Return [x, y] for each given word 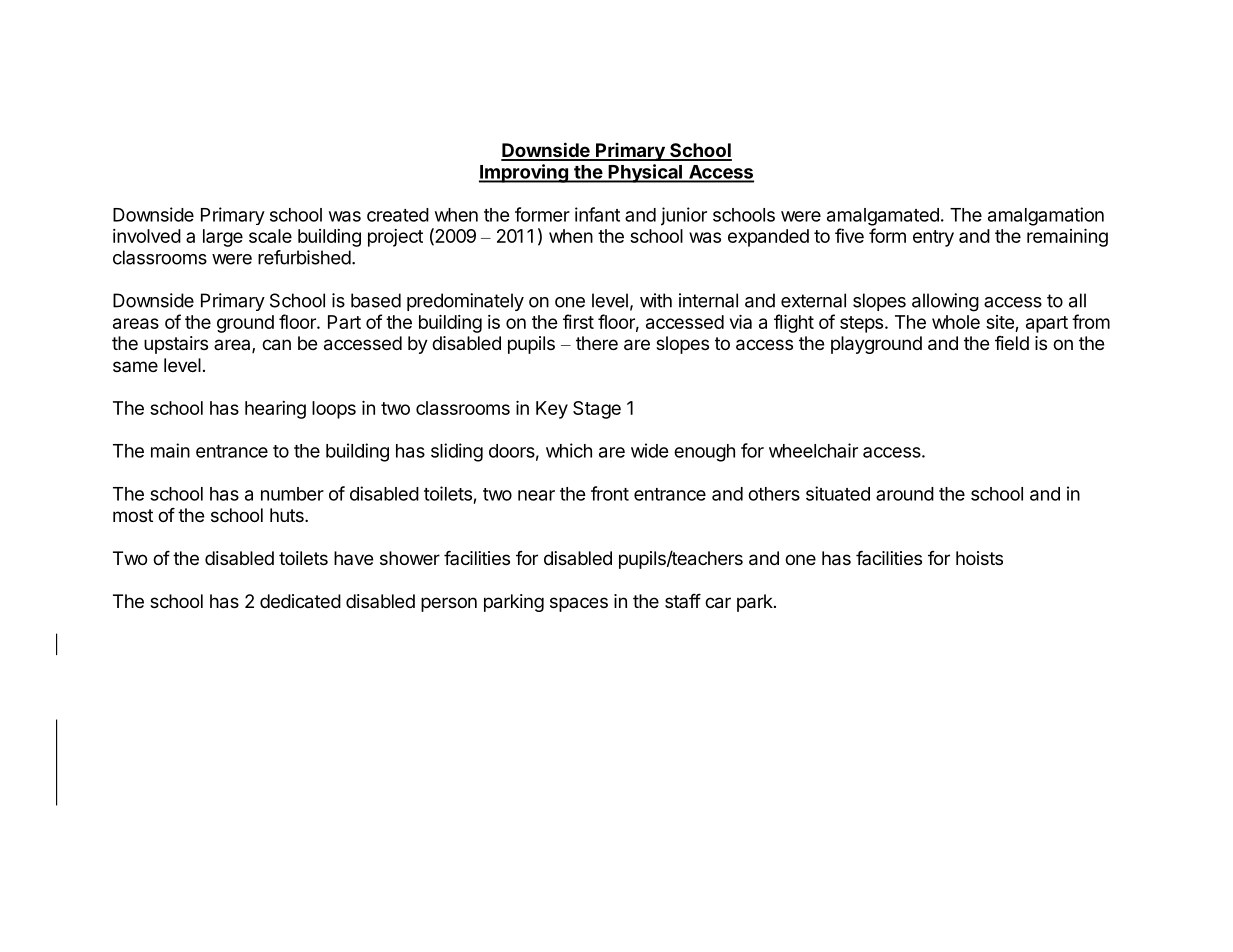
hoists [979, 558]
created [398, 215]
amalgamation [1046, 216]
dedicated [300, 601]
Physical [645, 173]
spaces [579, 604]
